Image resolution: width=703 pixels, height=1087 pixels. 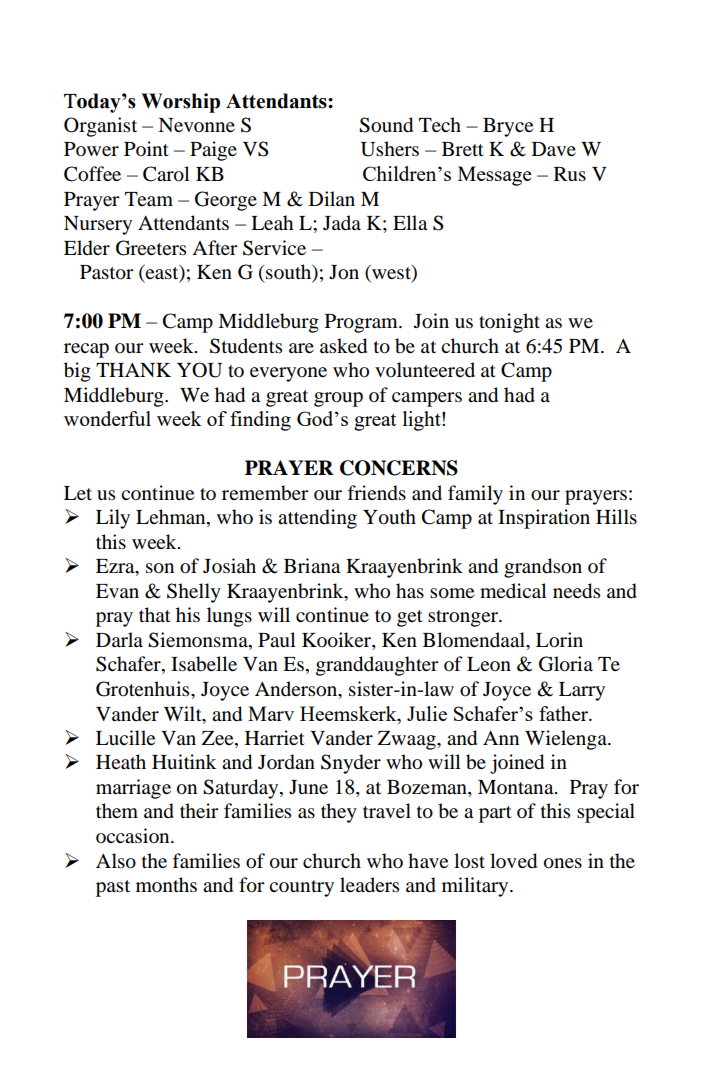 What do you see at coordinates (116, 861) in the document?
I see `Also` at bounding box center [116, 861].
